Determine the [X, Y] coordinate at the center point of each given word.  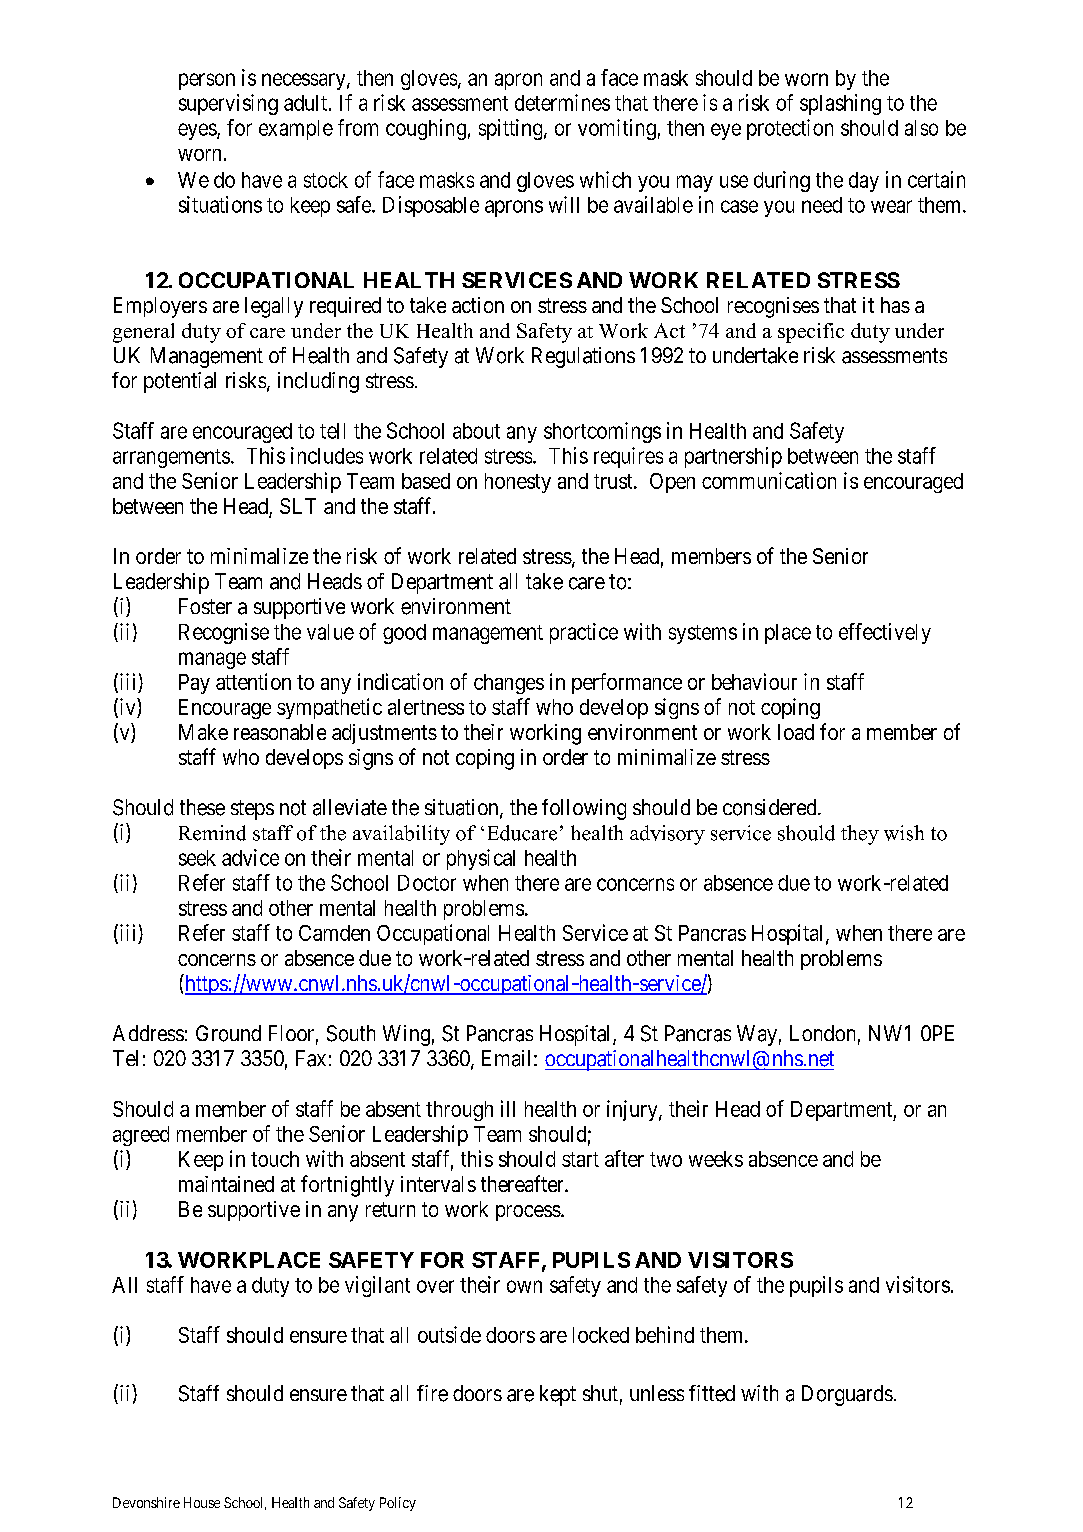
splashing [840, 104]
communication [769, 480]
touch [275, 1159]
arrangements [171, 458]
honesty [518, 483]
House [202, 1502]
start [580, 1159]
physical [481, 859]
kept [558, 1395]
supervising [228, 104]
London [822, 1033]
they [860, 835]
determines [562, 102]
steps [252, 810]
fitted [712, 1393]
